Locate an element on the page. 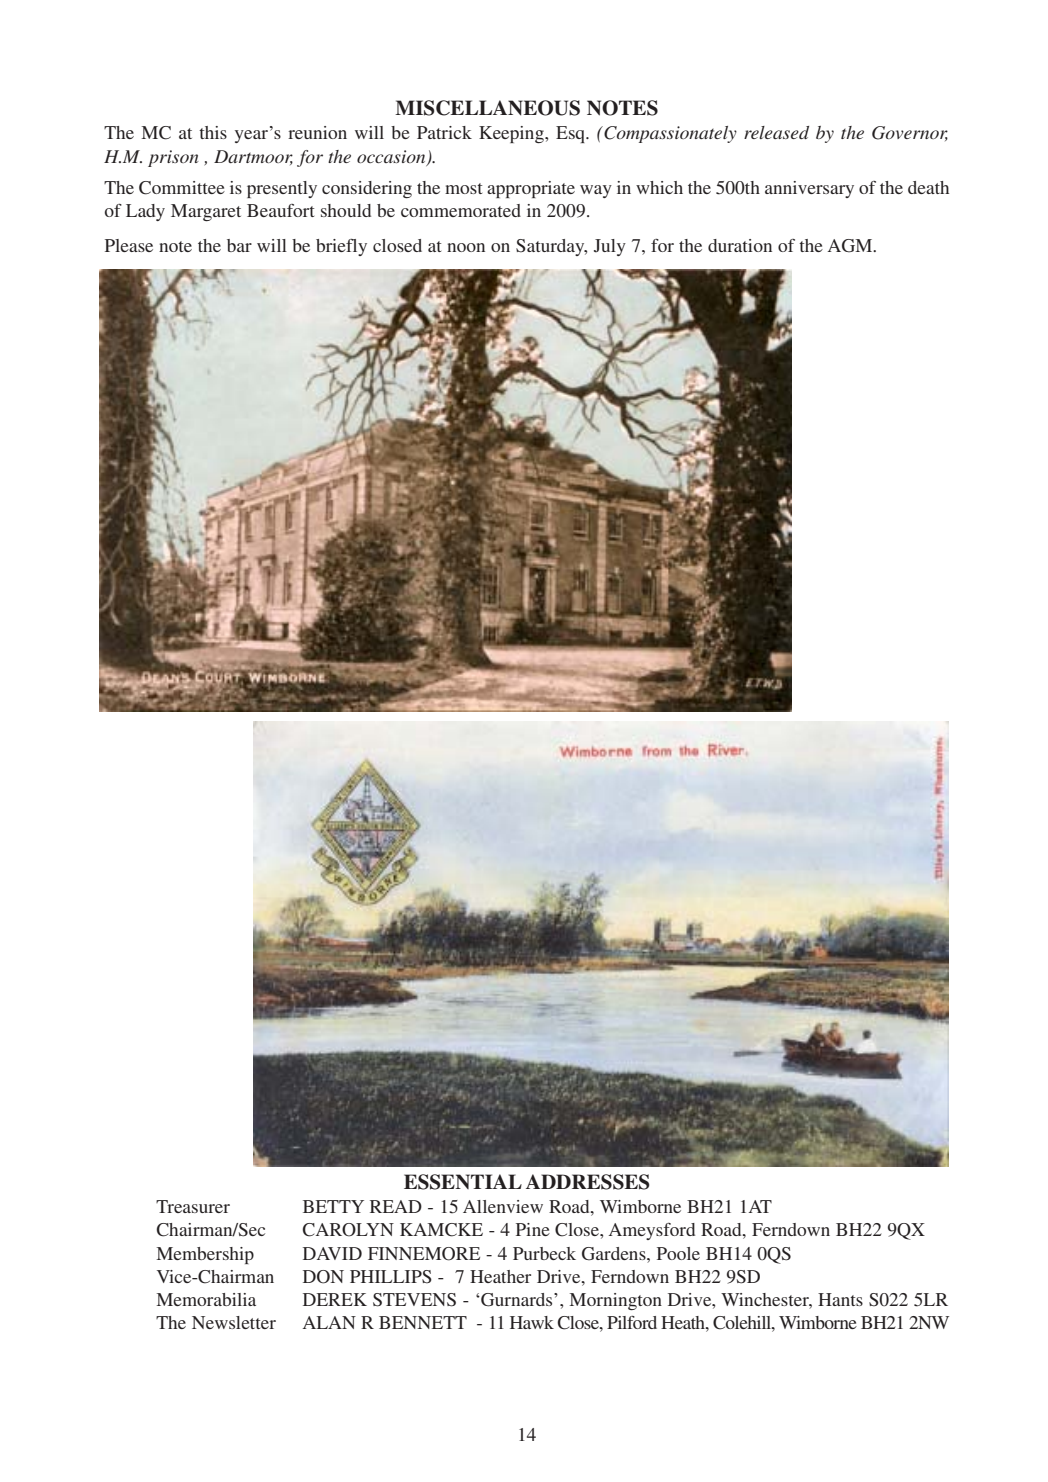  Hawk is located at coordinates (532, 1322).
